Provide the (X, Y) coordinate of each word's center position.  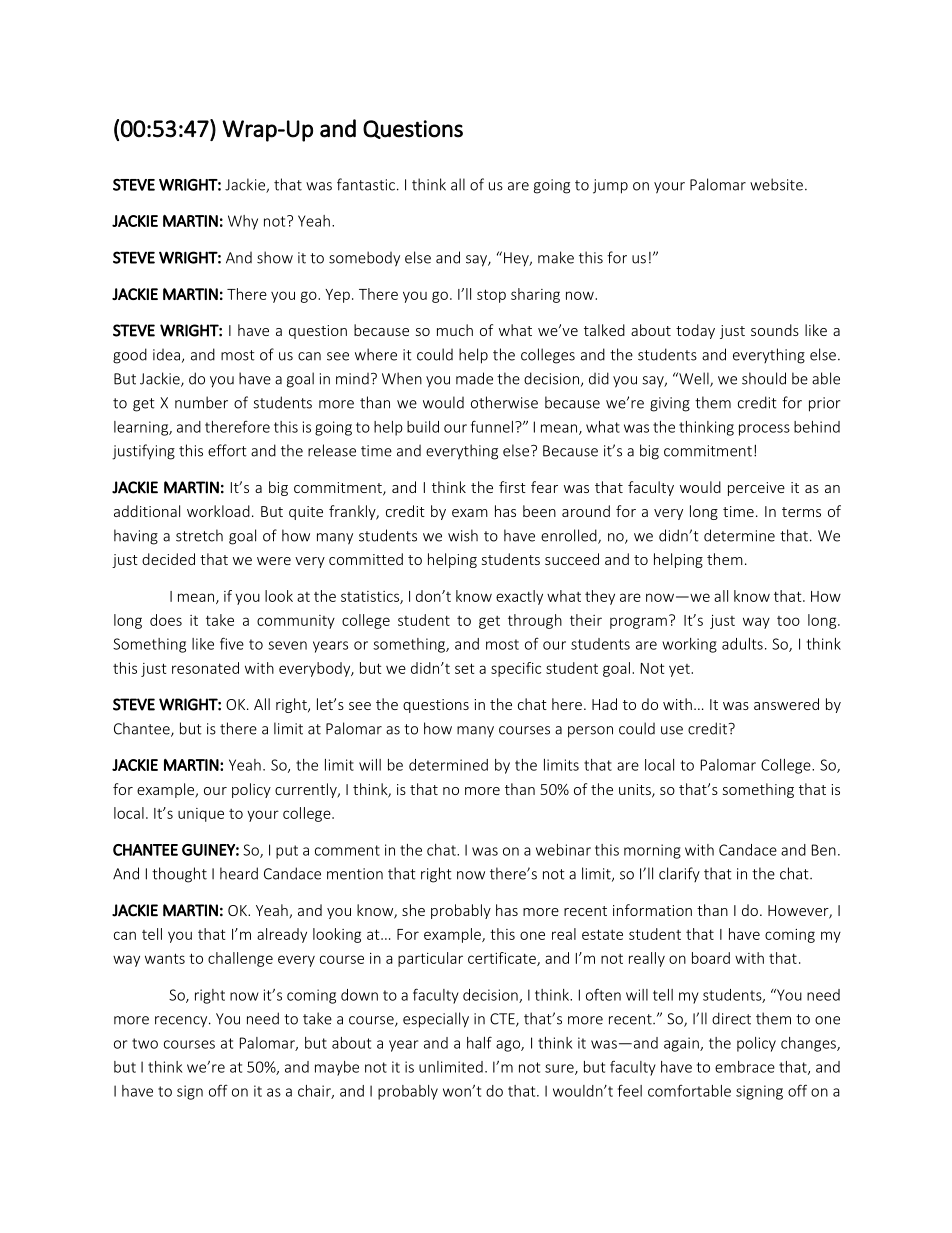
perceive (756, 489)
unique (201, 815)
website (776, 184)
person (590, 732)
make (556, 257)
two (145, 1043)
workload (218, 511)
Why (243, 222)
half (479, 1042)
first (512, 487)
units (636, 790)
